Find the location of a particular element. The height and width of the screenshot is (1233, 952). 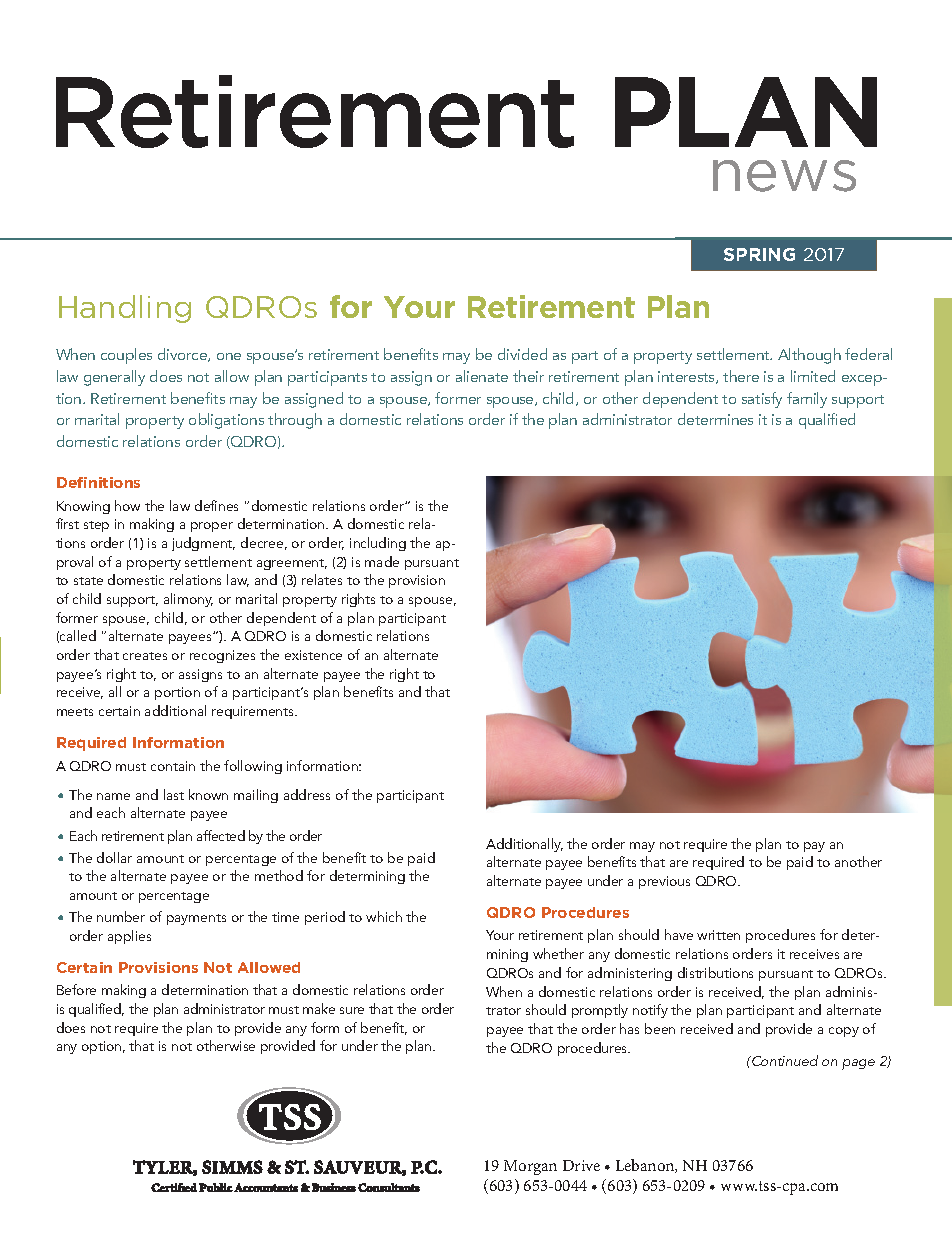

Handling is located at coordinates (125, 309).
